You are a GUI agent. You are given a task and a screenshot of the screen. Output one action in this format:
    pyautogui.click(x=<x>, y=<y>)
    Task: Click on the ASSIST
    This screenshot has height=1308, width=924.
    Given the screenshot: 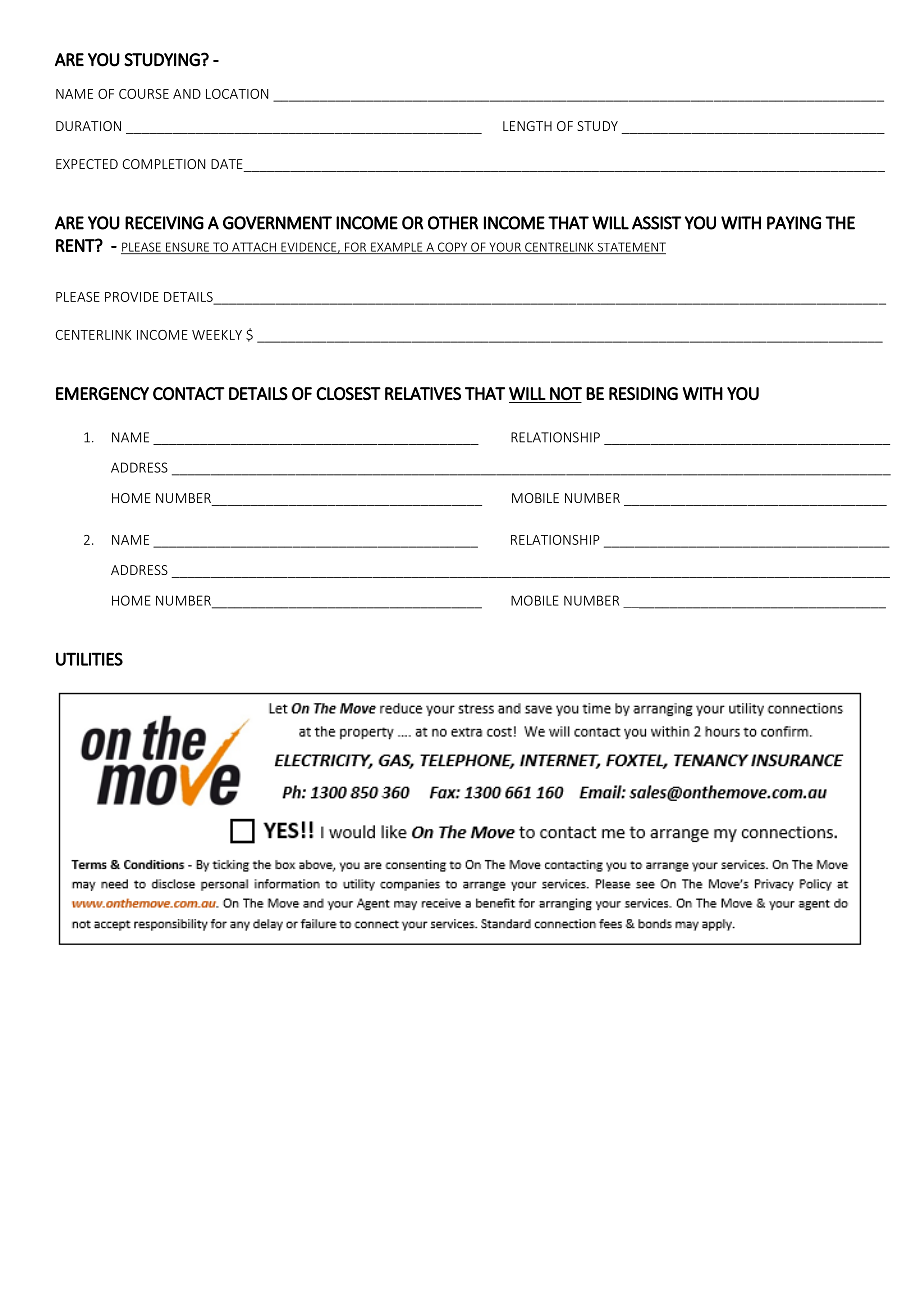 What is the action you would take?
    pyautogui.click(x=656, y=223)
